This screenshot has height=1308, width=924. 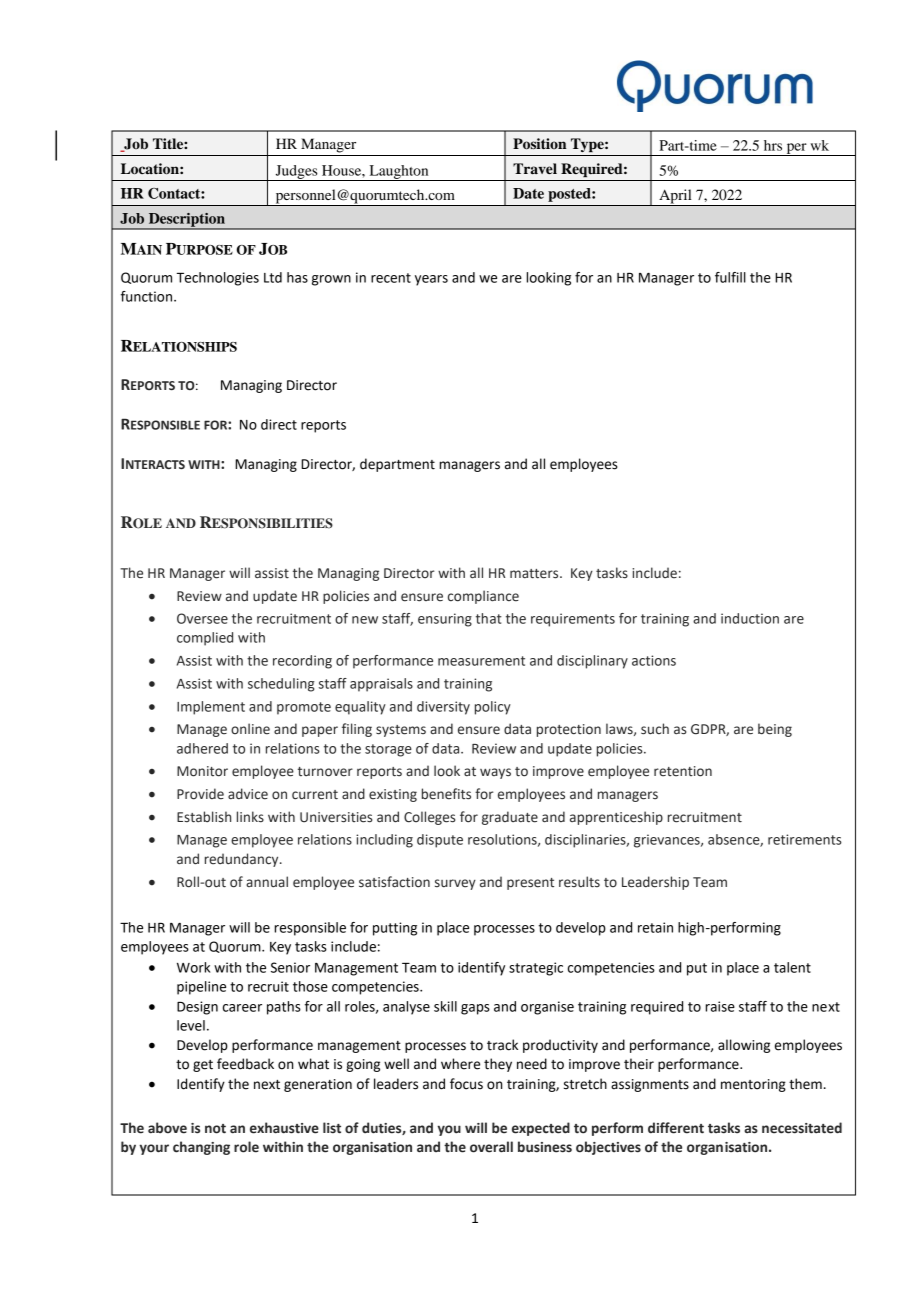 What do you see at coordinates (431, 280) in the screenshot?
I see `years` at bounding box center [431, 280].
